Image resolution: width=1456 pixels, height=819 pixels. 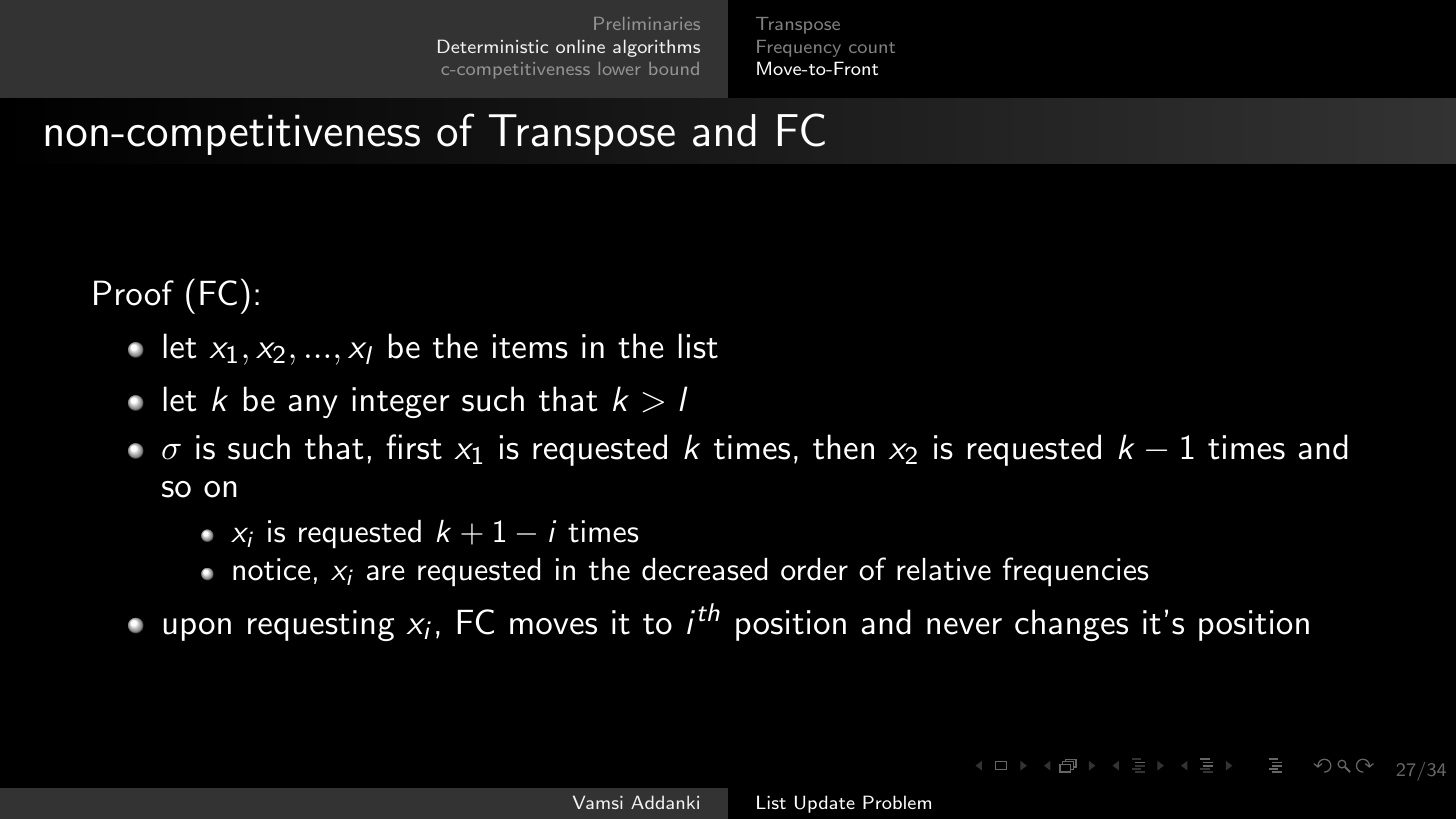 What do you see at coordinates (530, 346) in the document?
I see `items` at bounding box center [530, 346].
